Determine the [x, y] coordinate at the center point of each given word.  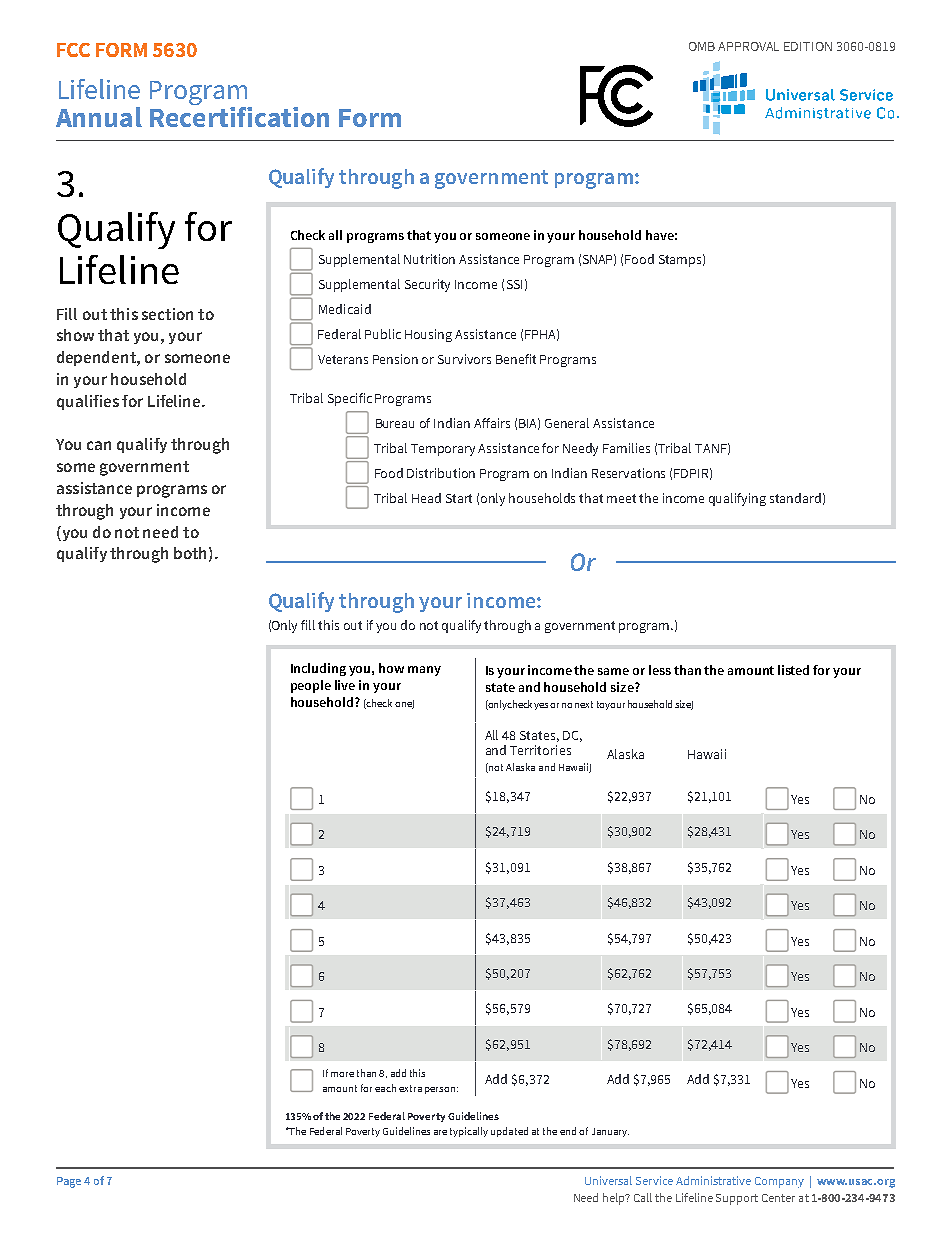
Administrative [713, 1180]
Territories [540, 750]
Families [626, 448]
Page [69, 1182]
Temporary [443, 450]
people [311, 686]
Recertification [239, 115]
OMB [702, 46]
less [660, 670]
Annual [99, 117]
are [440, 1132]
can [99, 445]
